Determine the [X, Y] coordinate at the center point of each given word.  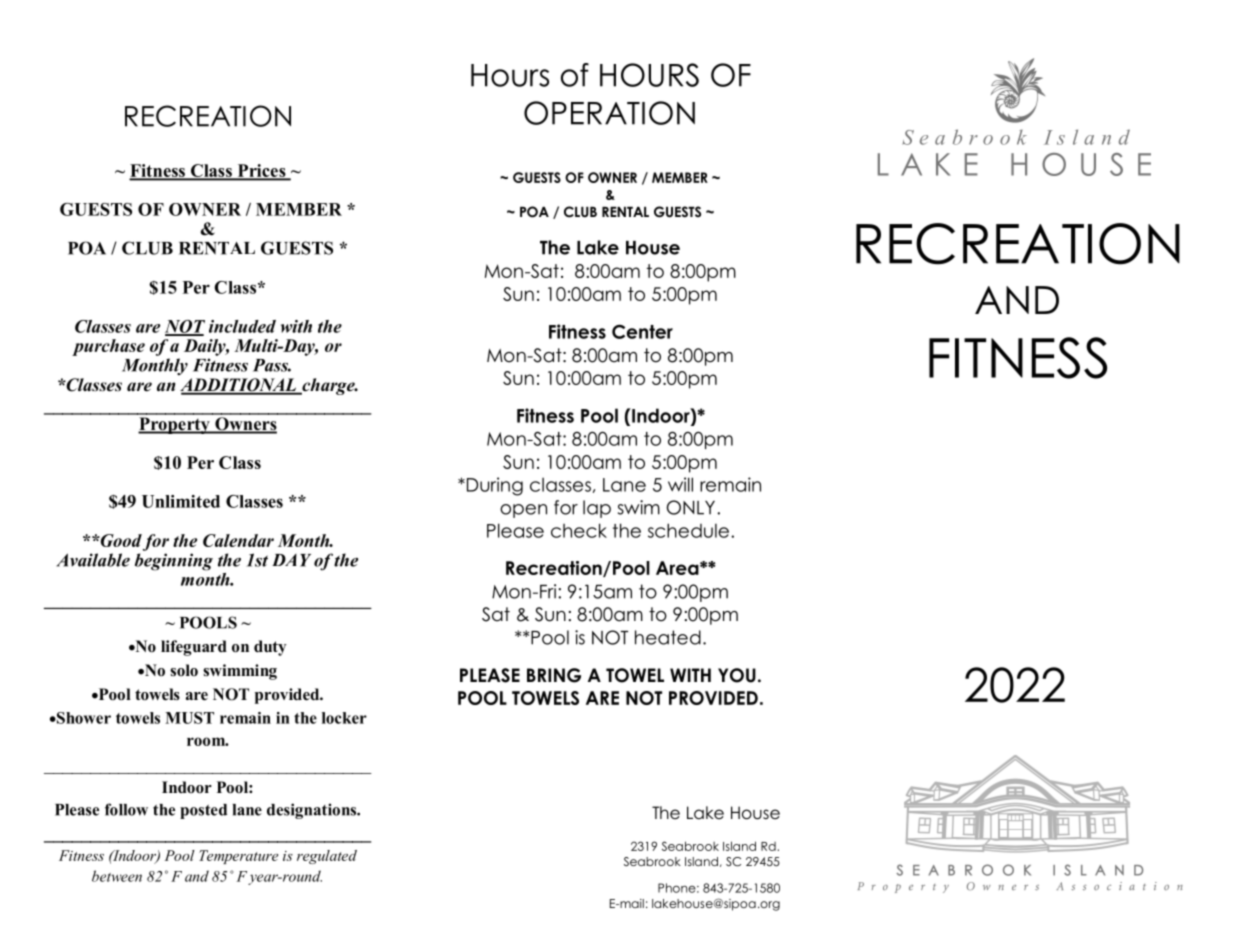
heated [668, 637]
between [117, 876]
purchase [108, 347]
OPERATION [609, 113]
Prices [261, 171]
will [680, 484]
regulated [327, 857]
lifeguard [194, 648]
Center [642, 331]
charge [328, 386]
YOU [737, 675]
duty [270, 648]
